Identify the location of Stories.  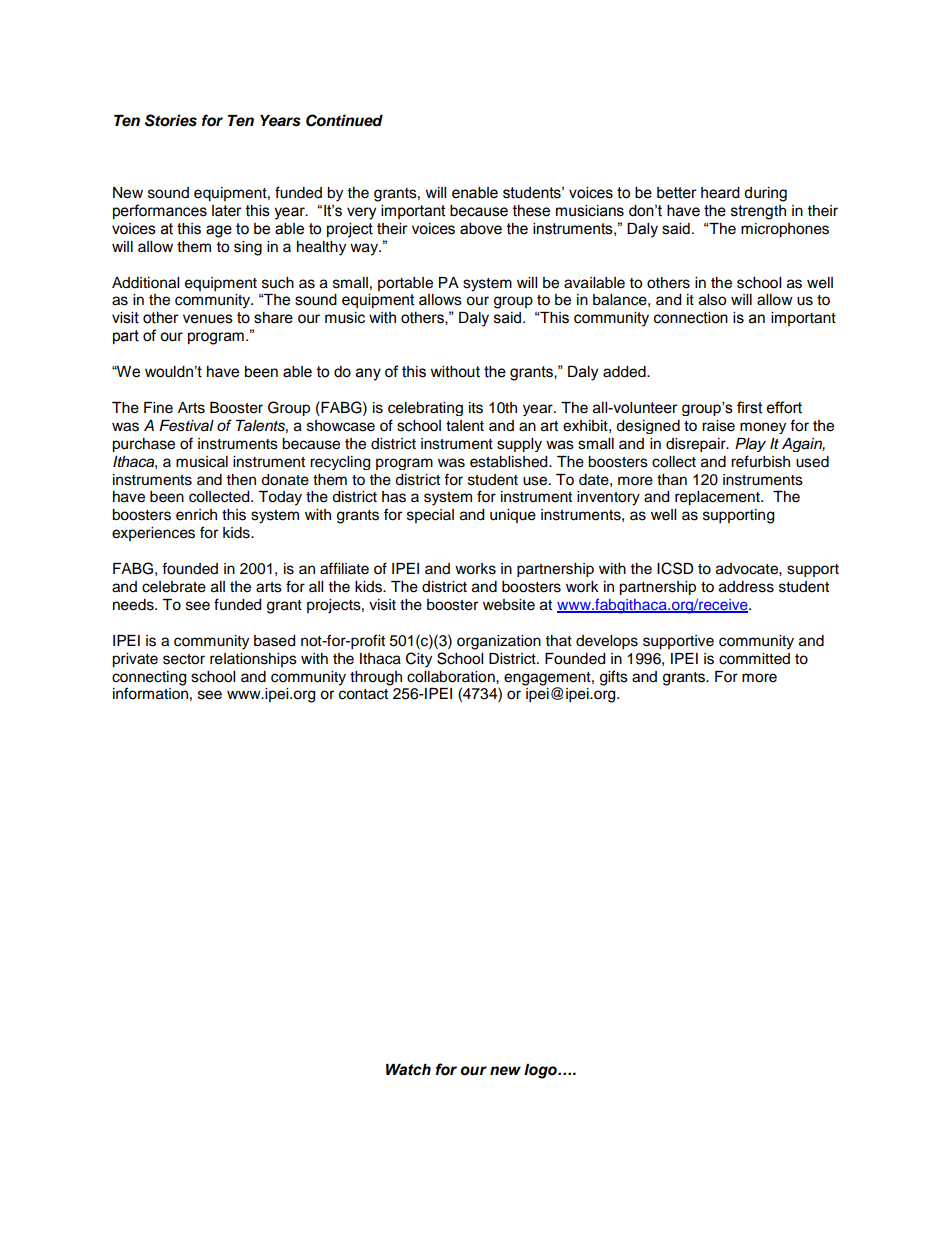
(171, 120).
